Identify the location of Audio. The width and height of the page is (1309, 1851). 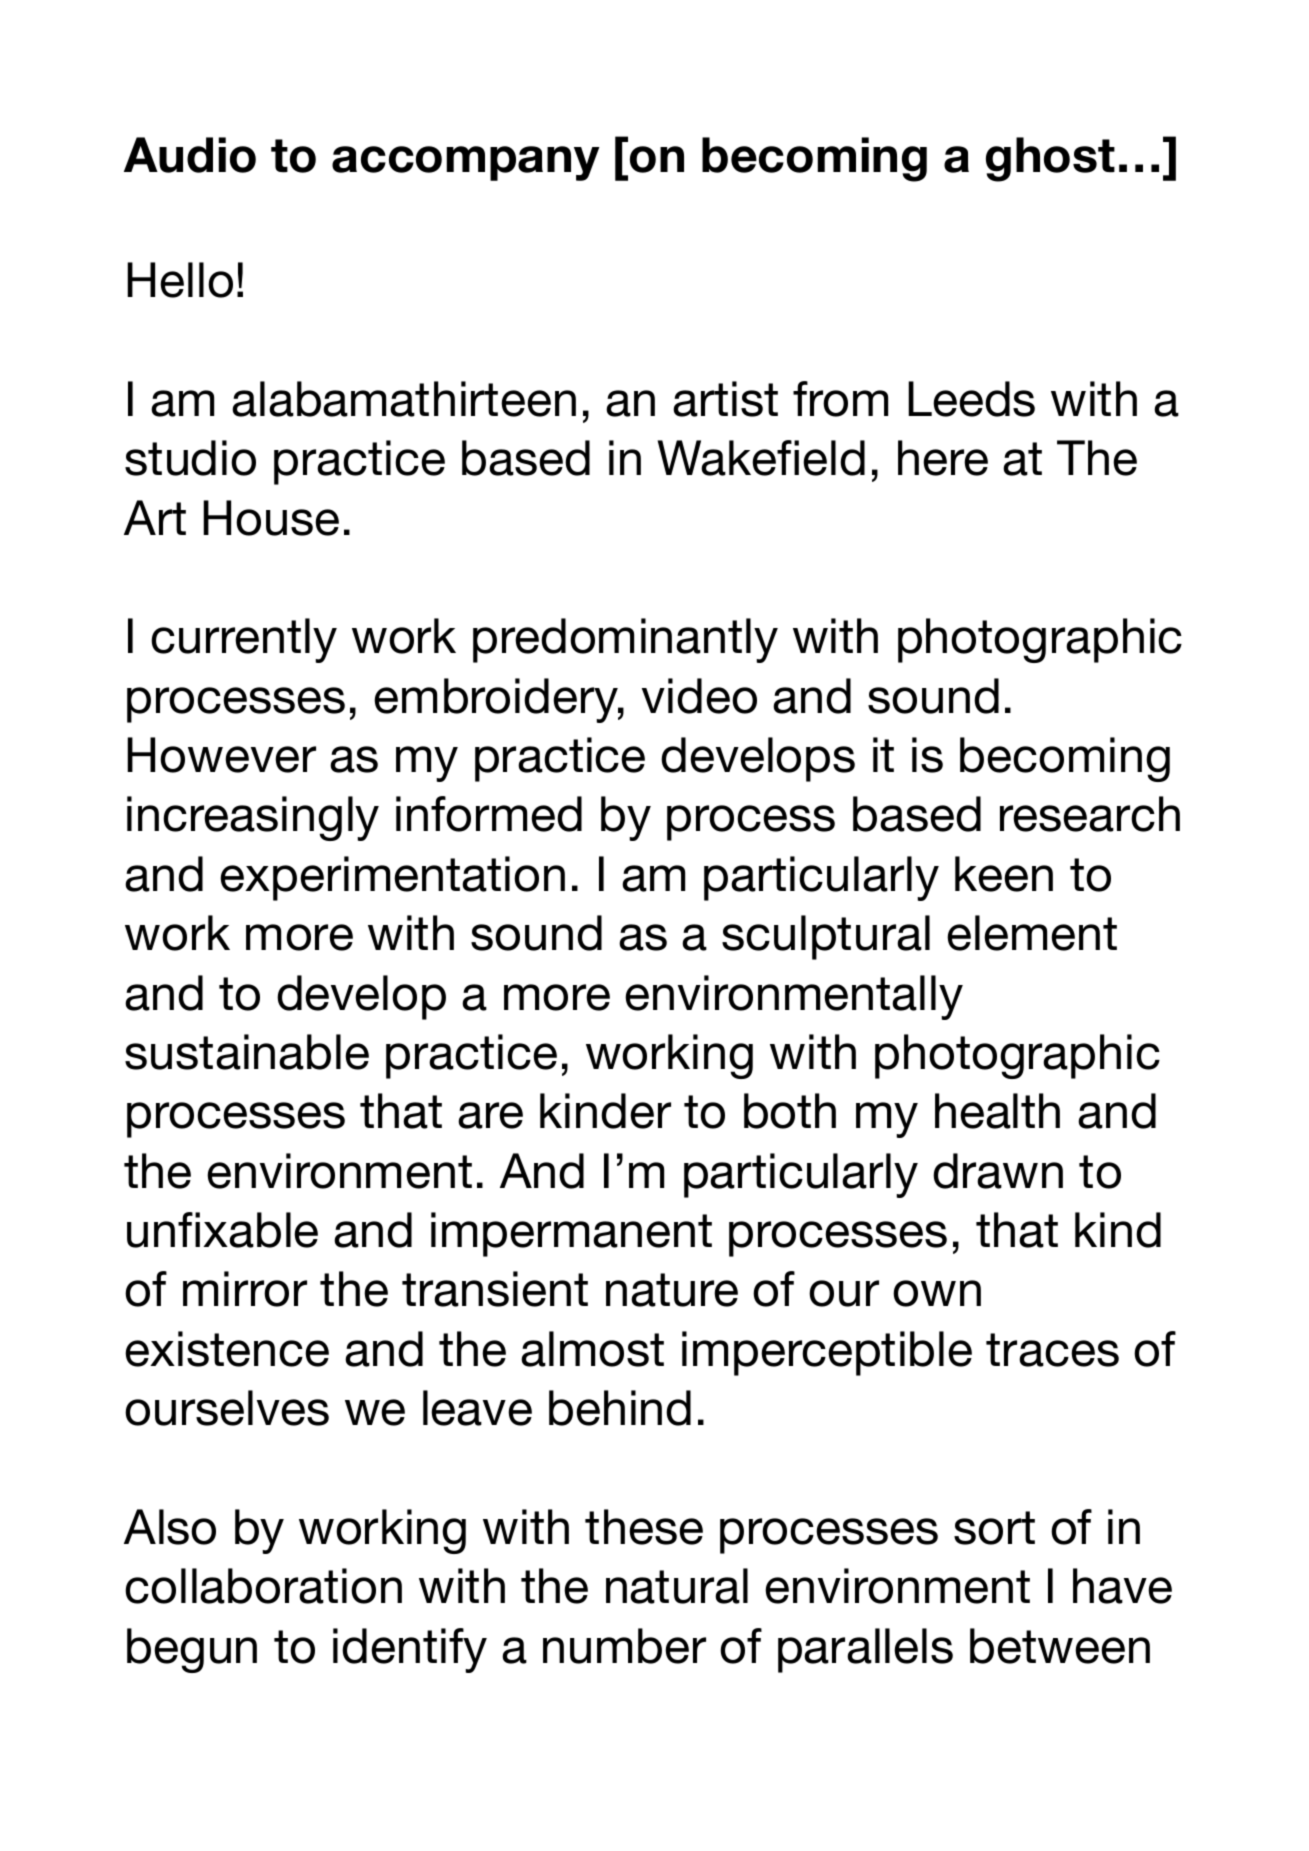
(190, 155).
